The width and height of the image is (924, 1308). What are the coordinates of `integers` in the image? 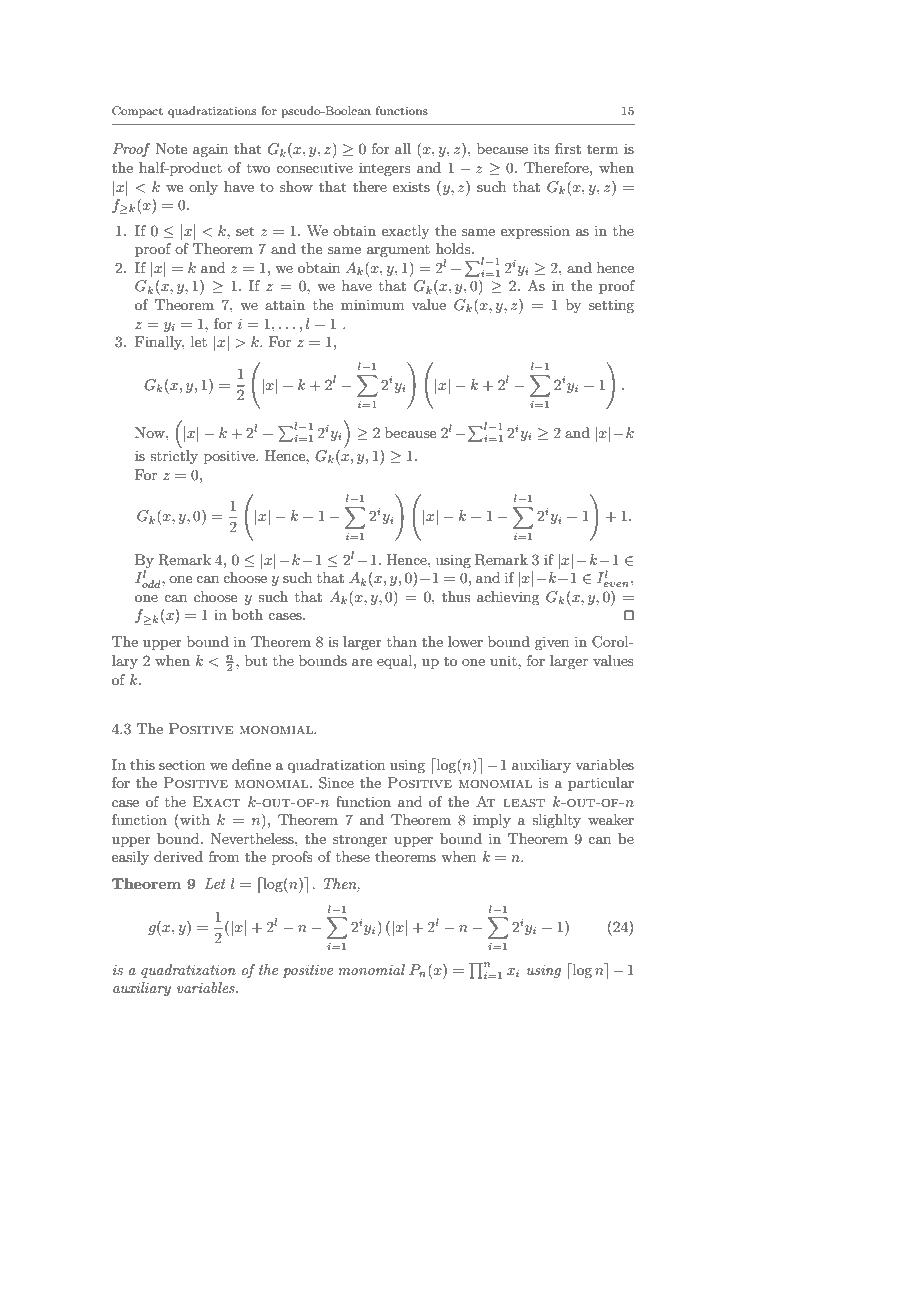 It's located at (385, 169).
